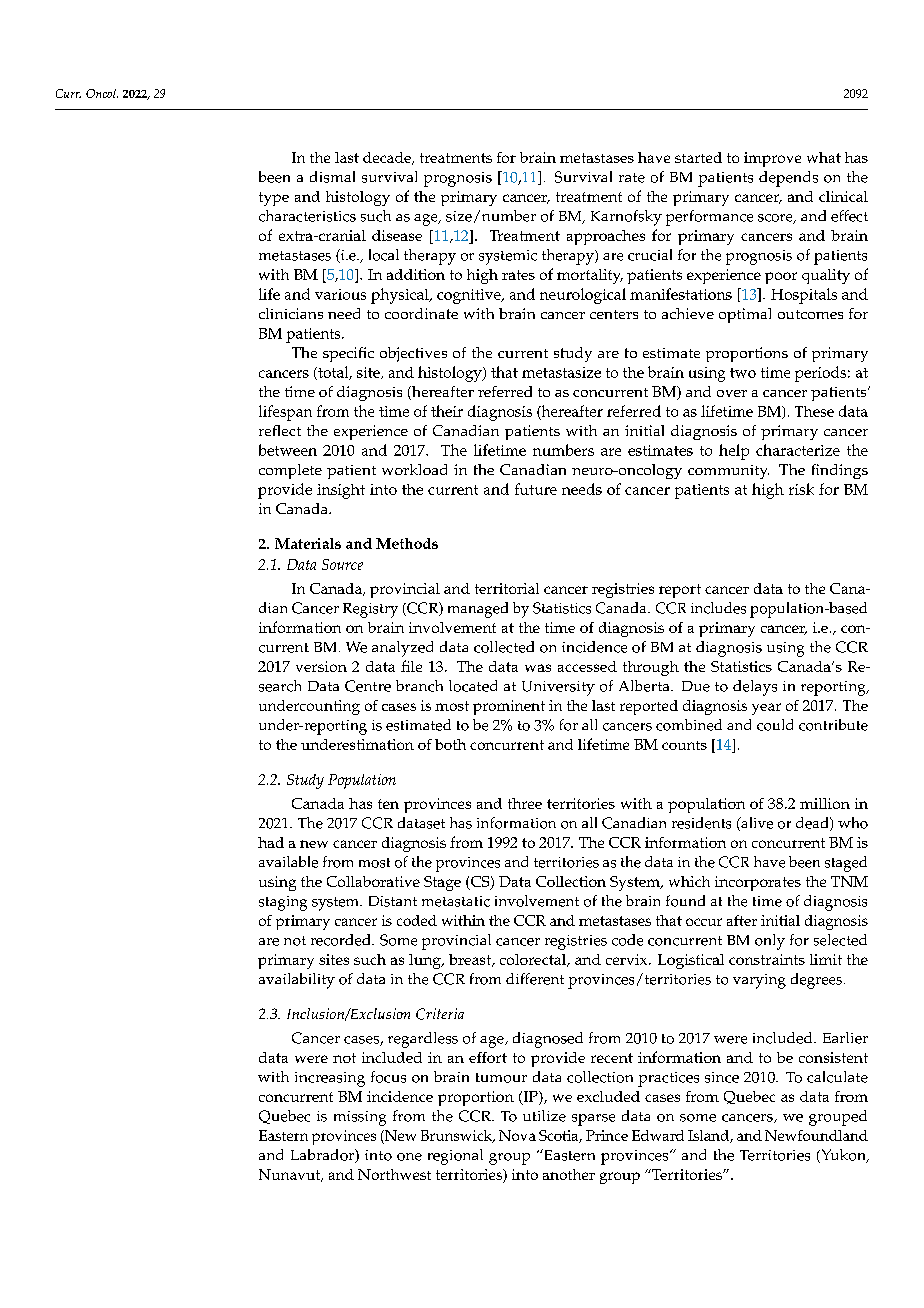 The height and width of the screenshot is (1308, 924). I want to click on dismal, so click(332, 177).
